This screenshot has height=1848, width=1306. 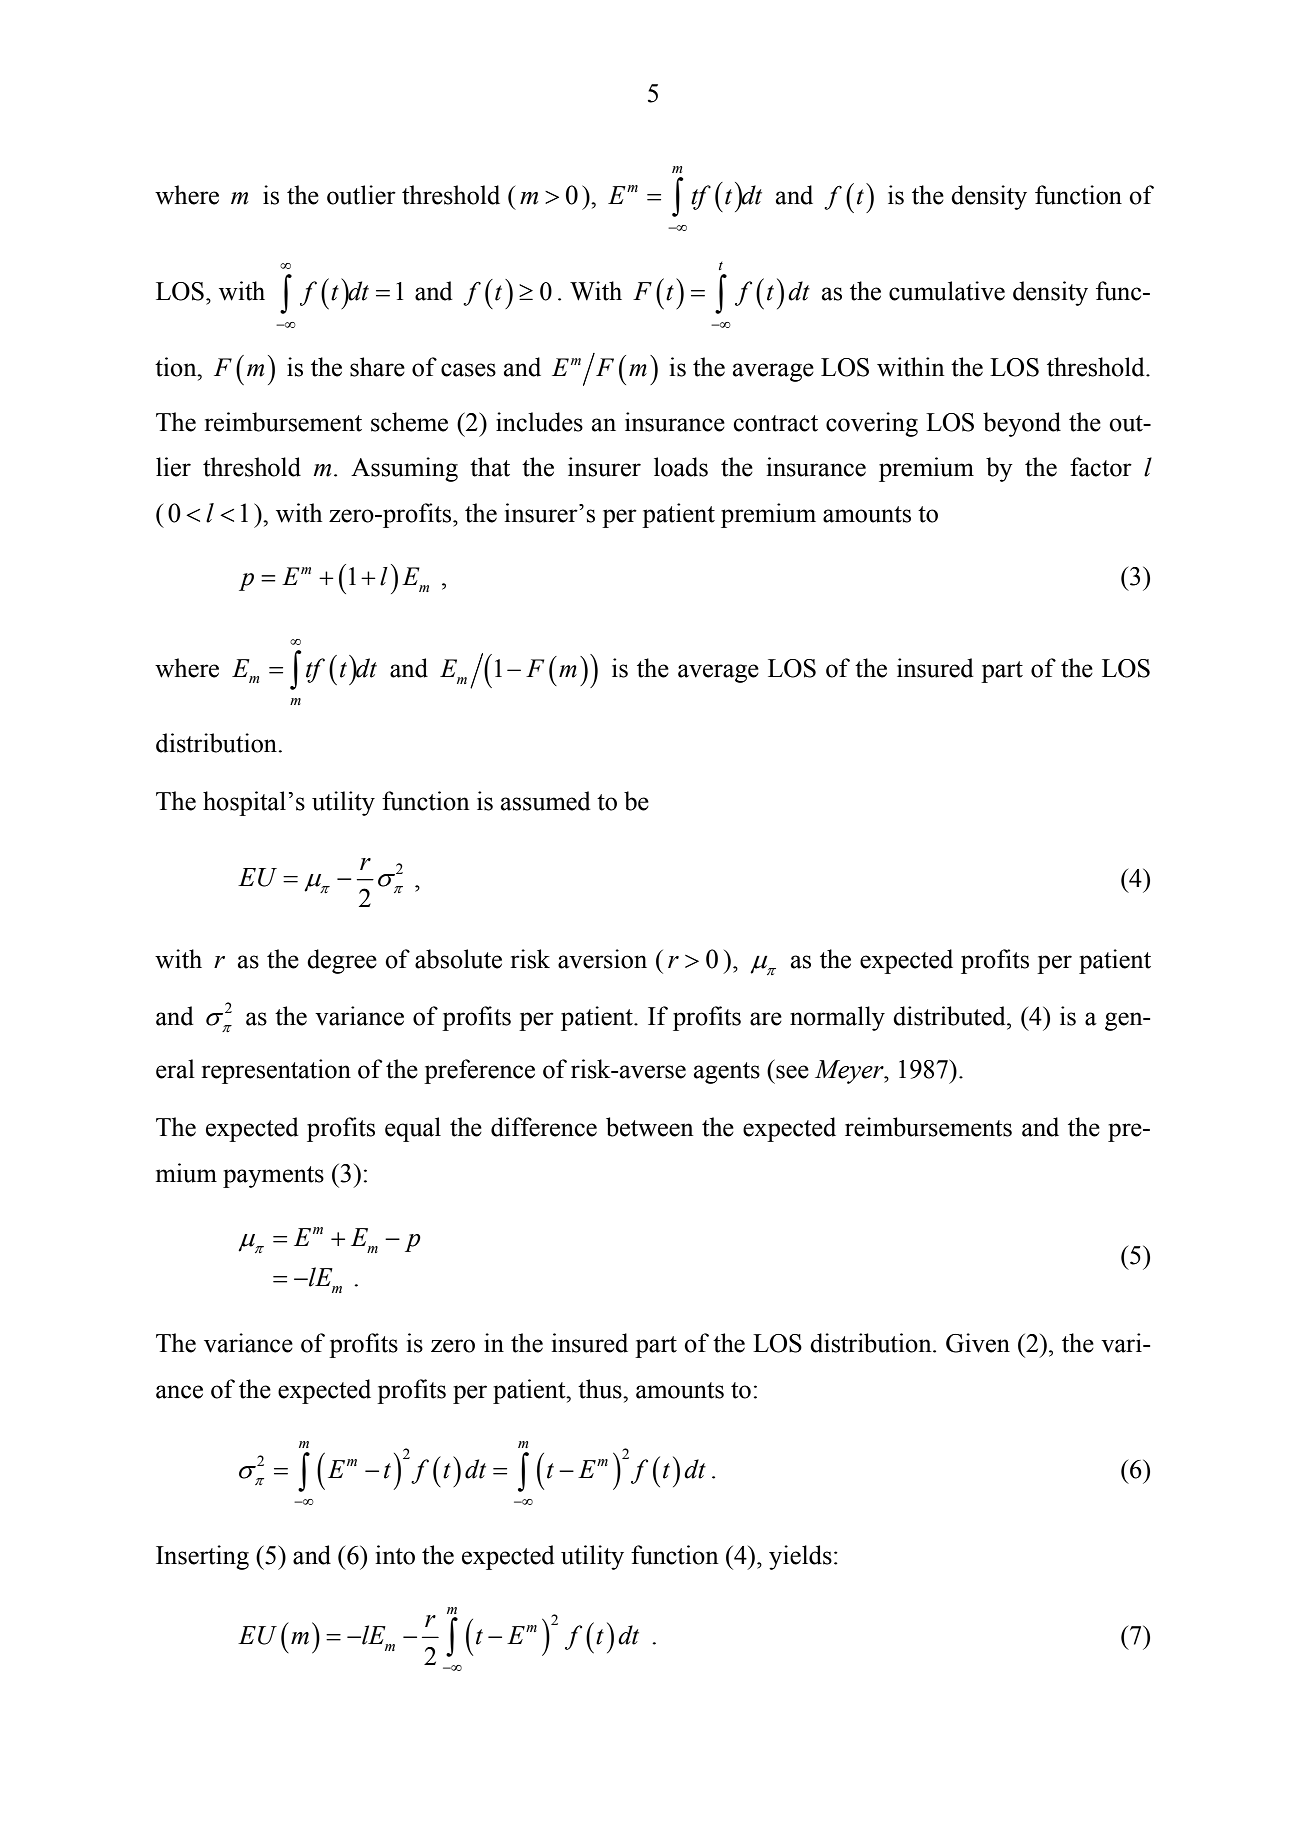 I want to click on share, so click(x=377, y=367).
